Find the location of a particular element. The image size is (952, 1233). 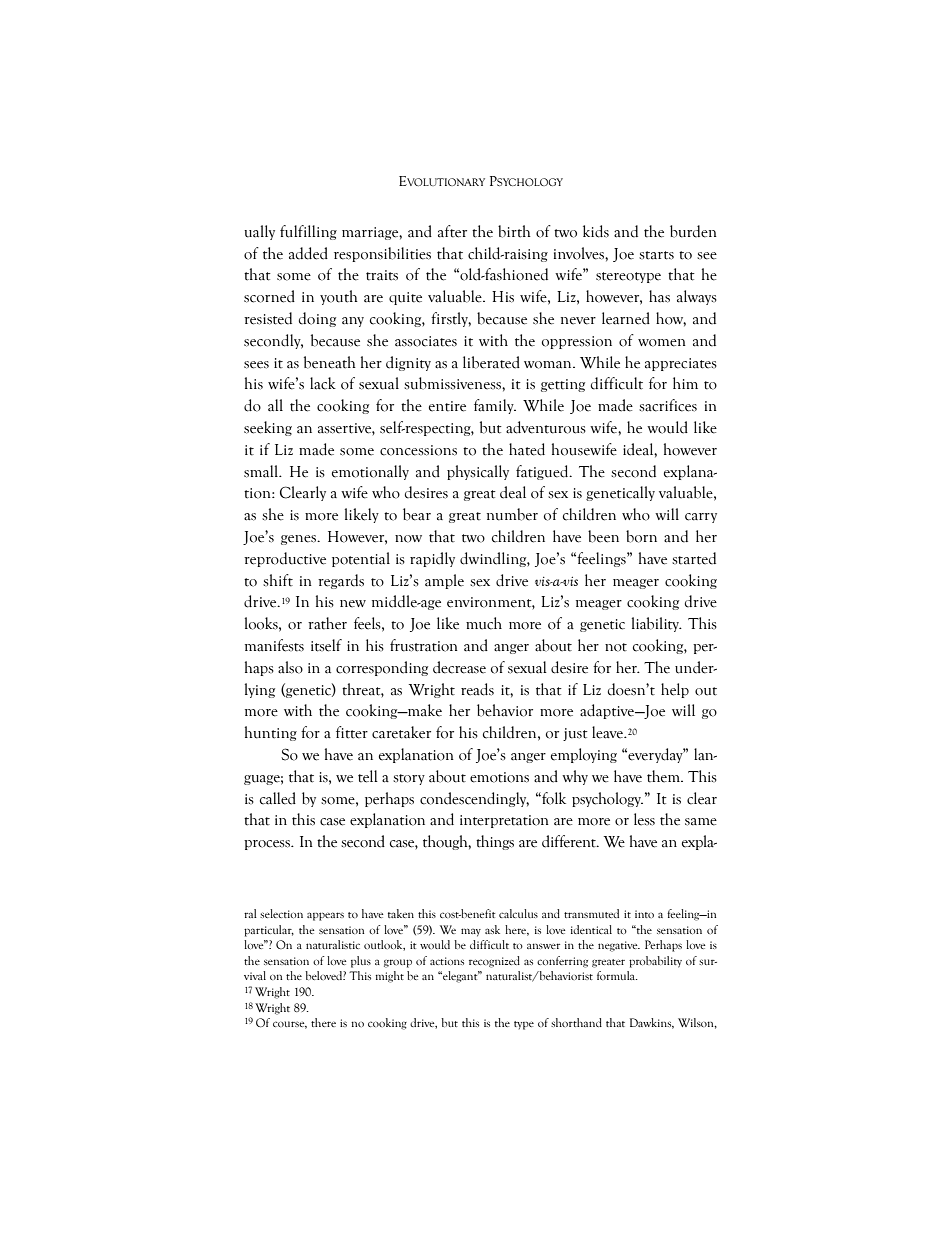

plus is located at coordinates (361, 962).
